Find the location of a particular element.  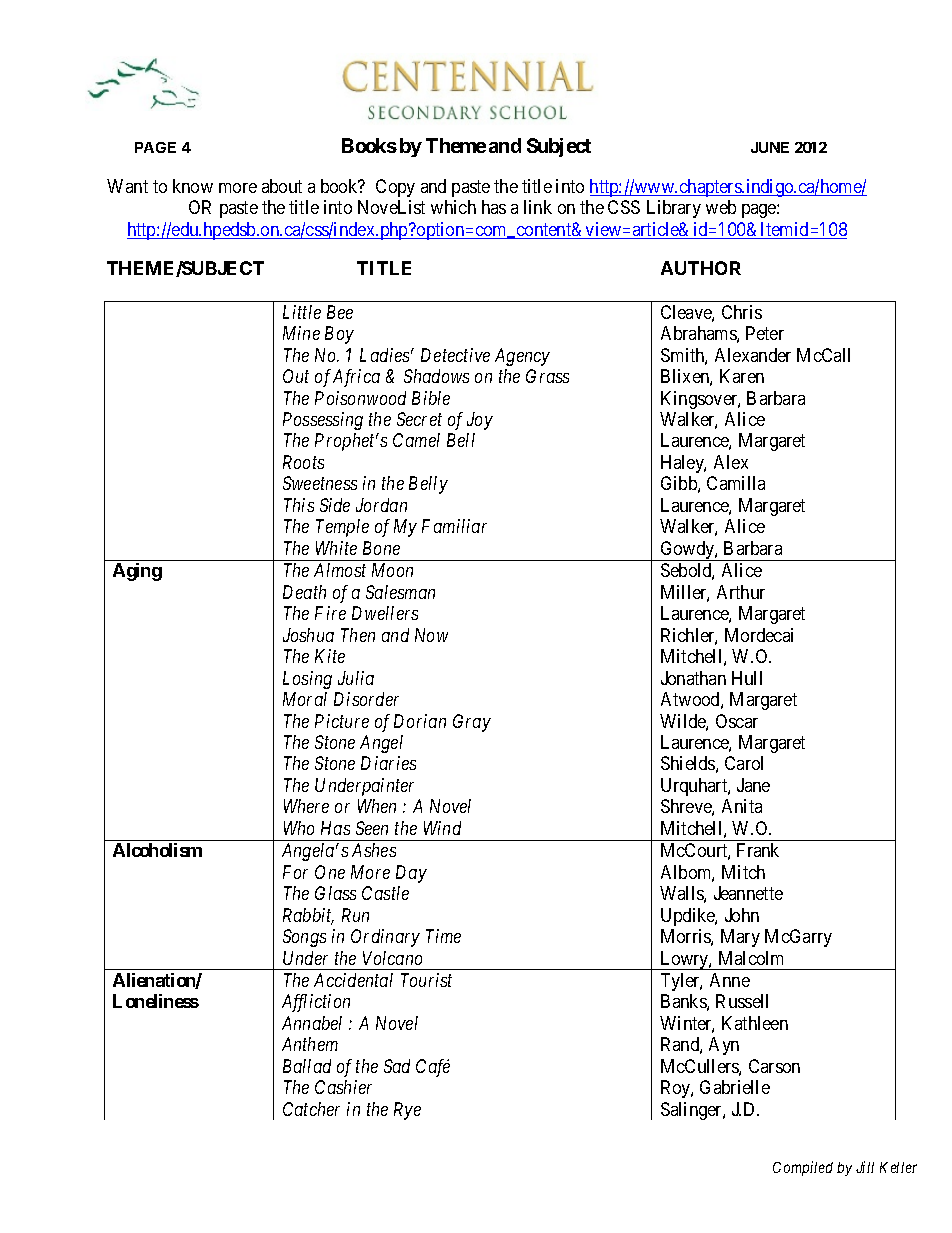

Catcher is located at coordinates (311, 1109).
